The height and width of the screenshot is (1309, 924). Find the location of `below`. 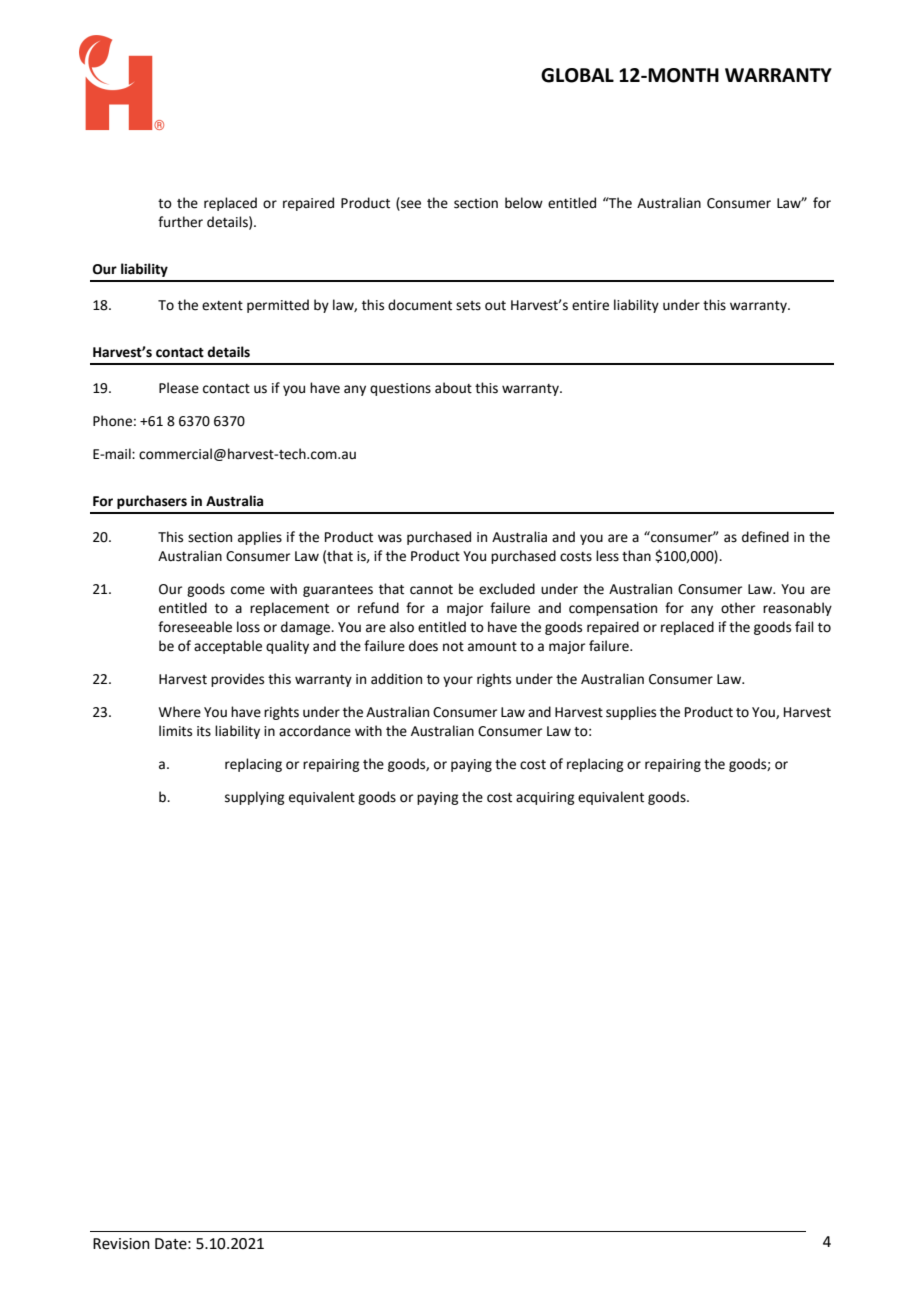

below is located at coordinates (524, 203).
